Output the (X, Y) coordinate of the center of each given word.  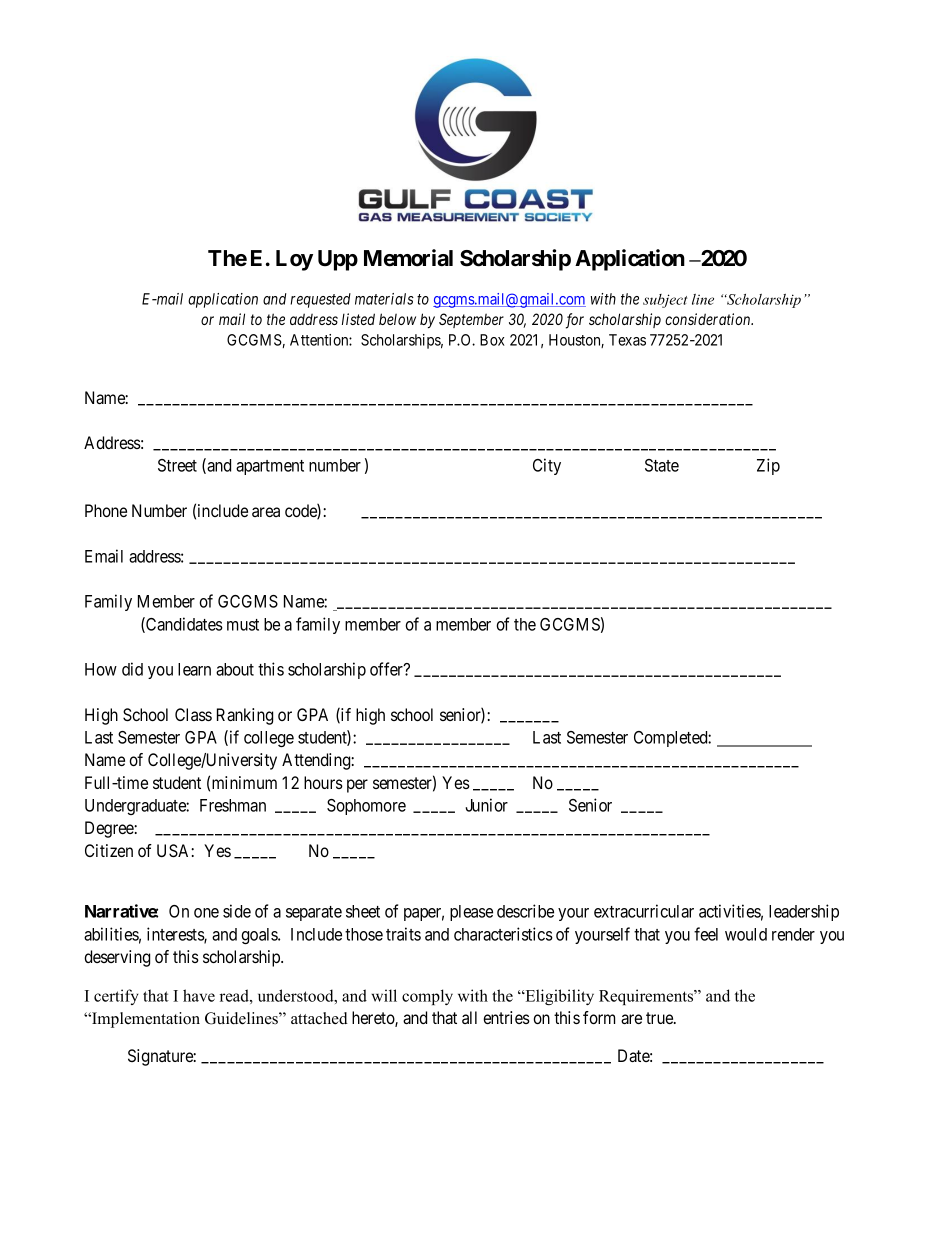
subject (665, 301)
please (471, 913)
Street (177, 465)
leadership (804, 912)
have (199, 995)
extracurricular (644, 911)
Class (193, 714)
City (547, 466)
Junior (486, 805)
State (662, 465)
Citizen (109, 850)
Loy (294, 260)
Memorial (408, 258)
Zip (768, 466)
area (266, 512)
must (243, 625)
